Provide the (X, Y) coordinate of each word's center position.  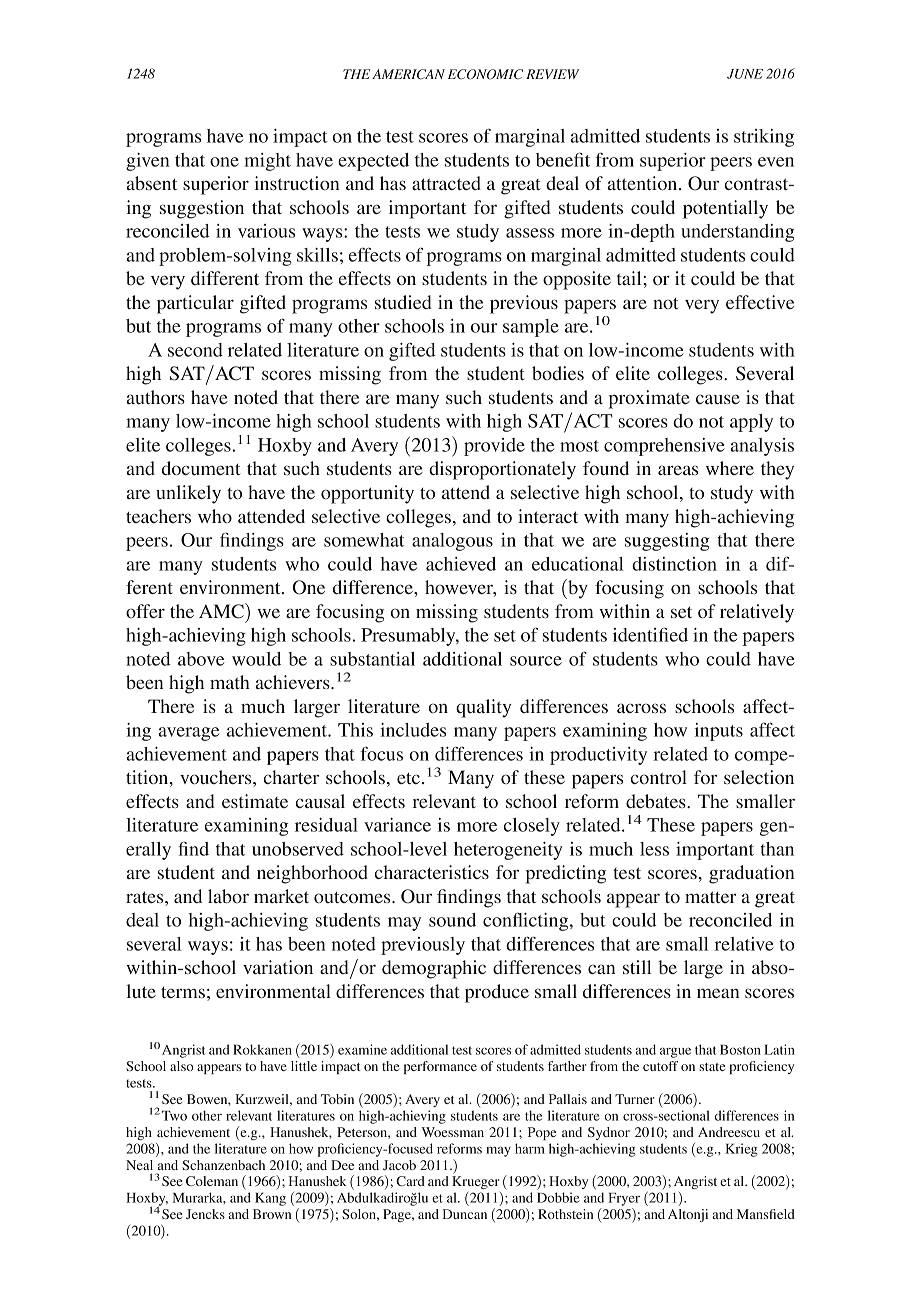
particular (195, 304)
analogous (452, 542)
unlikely (188, 494)
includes (413, 730)
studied (403, 302)
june (745, 74)
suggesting (667, 542)
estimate (255, 801)
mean (718, 993)
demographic (434, 969)
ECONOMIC (485, 74)
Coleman (212, 1181)
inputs (719, 732)
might (267, 162)
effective (760, 302)
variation (278, 967)
